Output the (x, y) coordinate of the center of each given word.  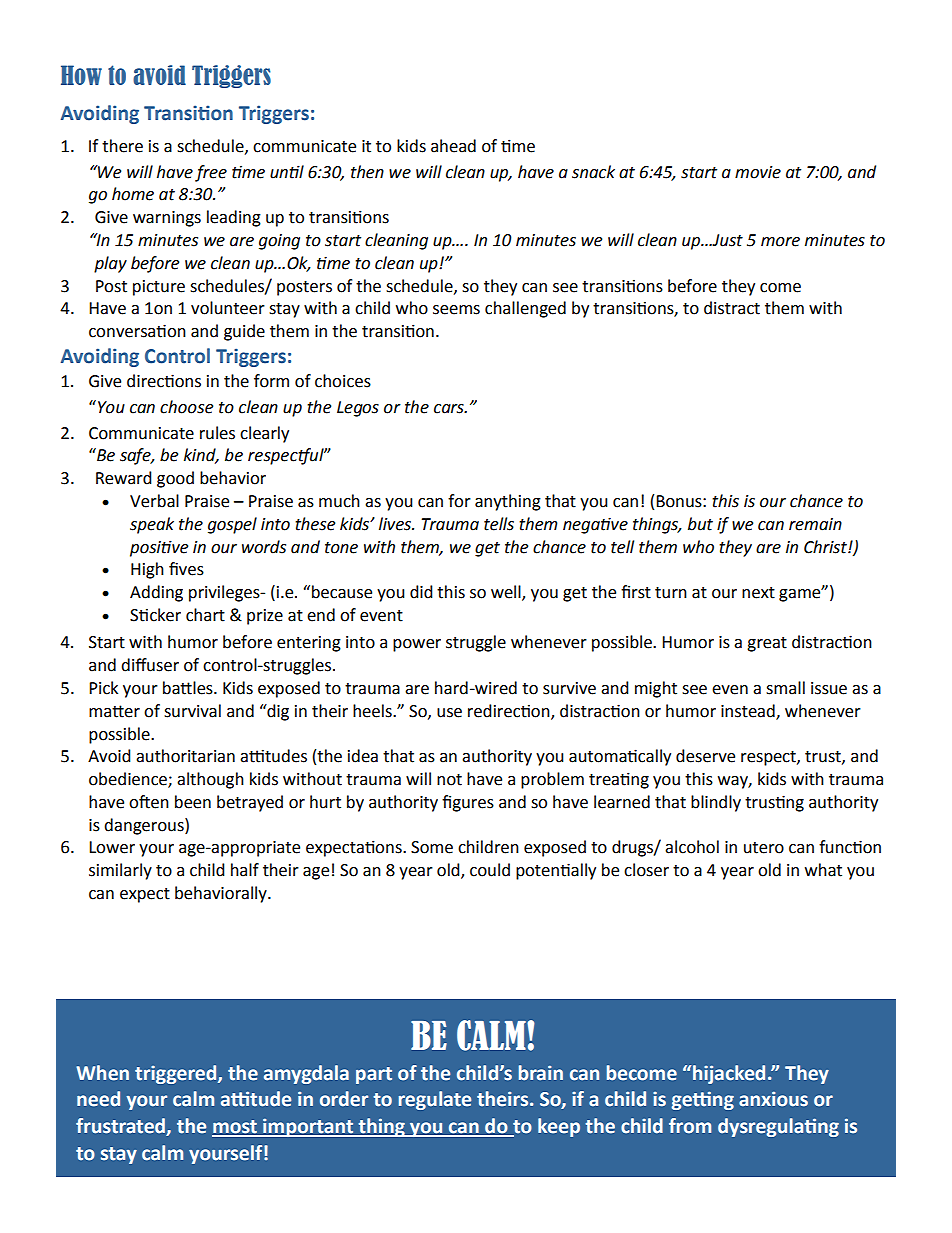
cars (450, 409)
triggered (177, 1074)
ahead (453, 146)
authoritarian (185, 756)
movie (758, 172)
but (700, 524)
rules (217, 433)
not (449, 780)
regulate (435, 1100)
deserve (705, 756)
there (122, 146)
